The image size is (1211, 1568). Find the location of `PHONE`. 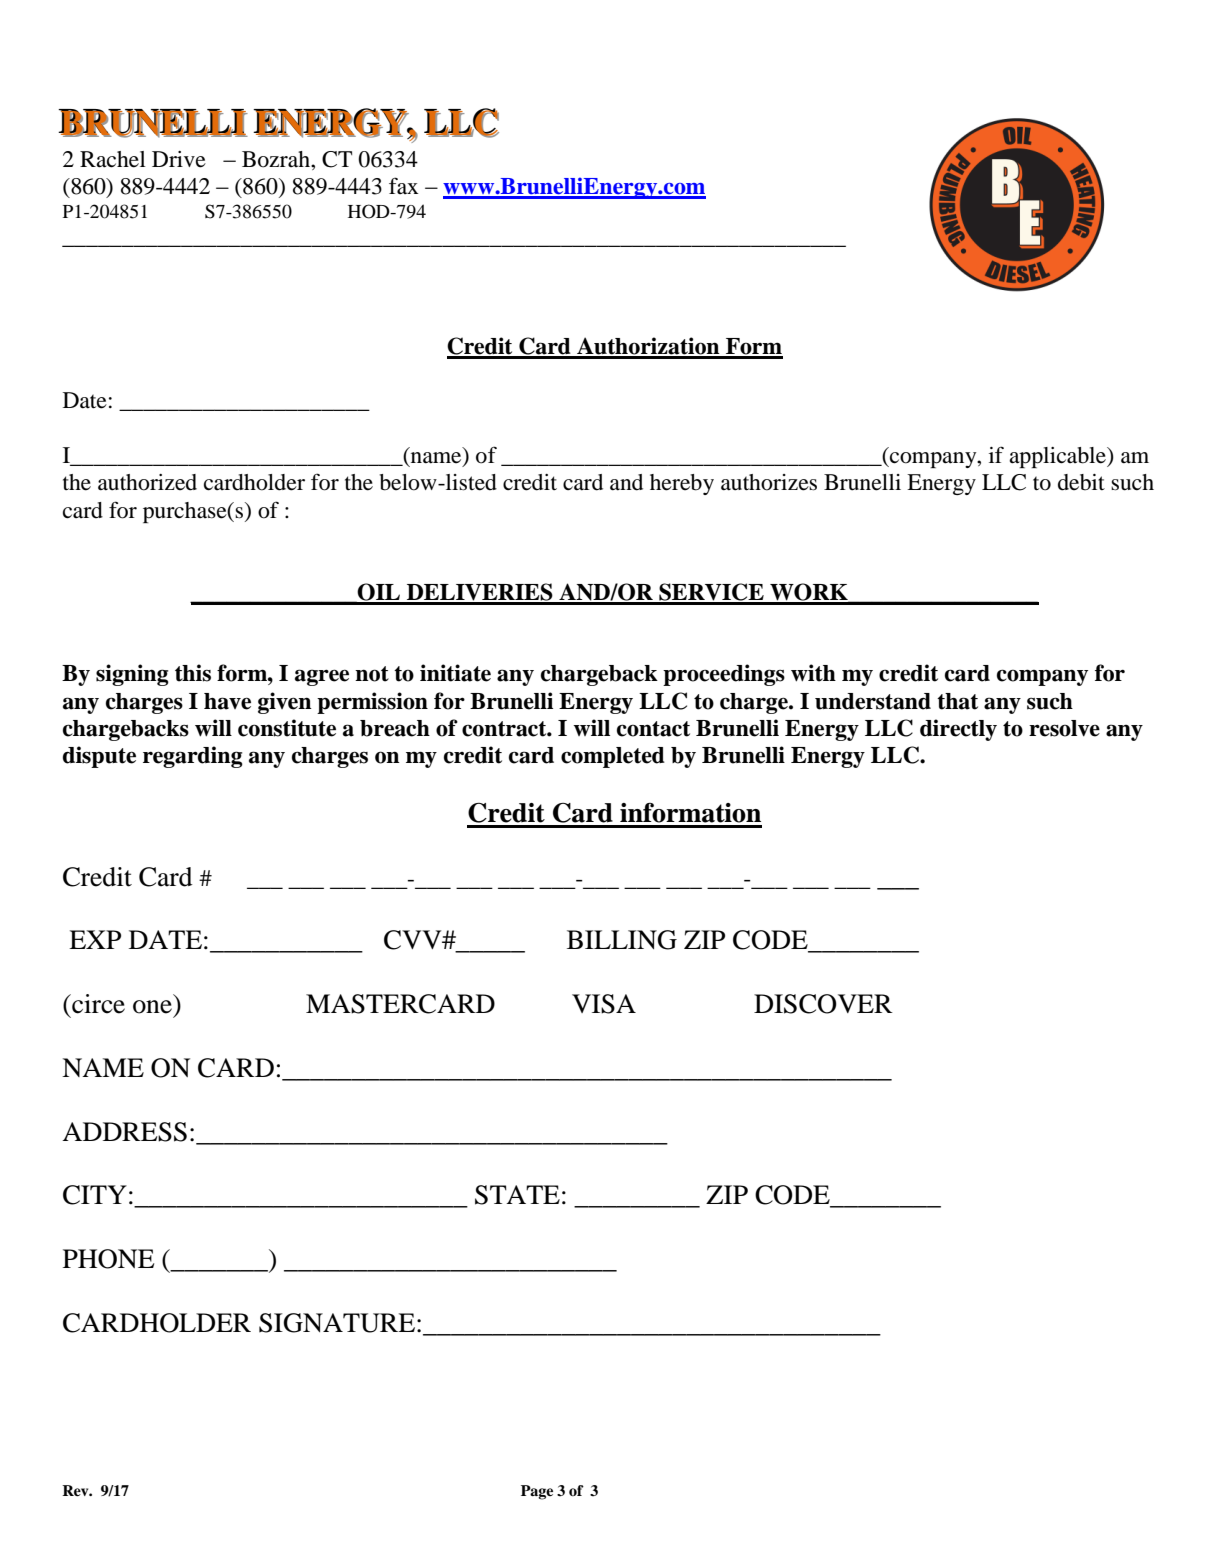

PHONE is located at coordinates (108, 1259).
